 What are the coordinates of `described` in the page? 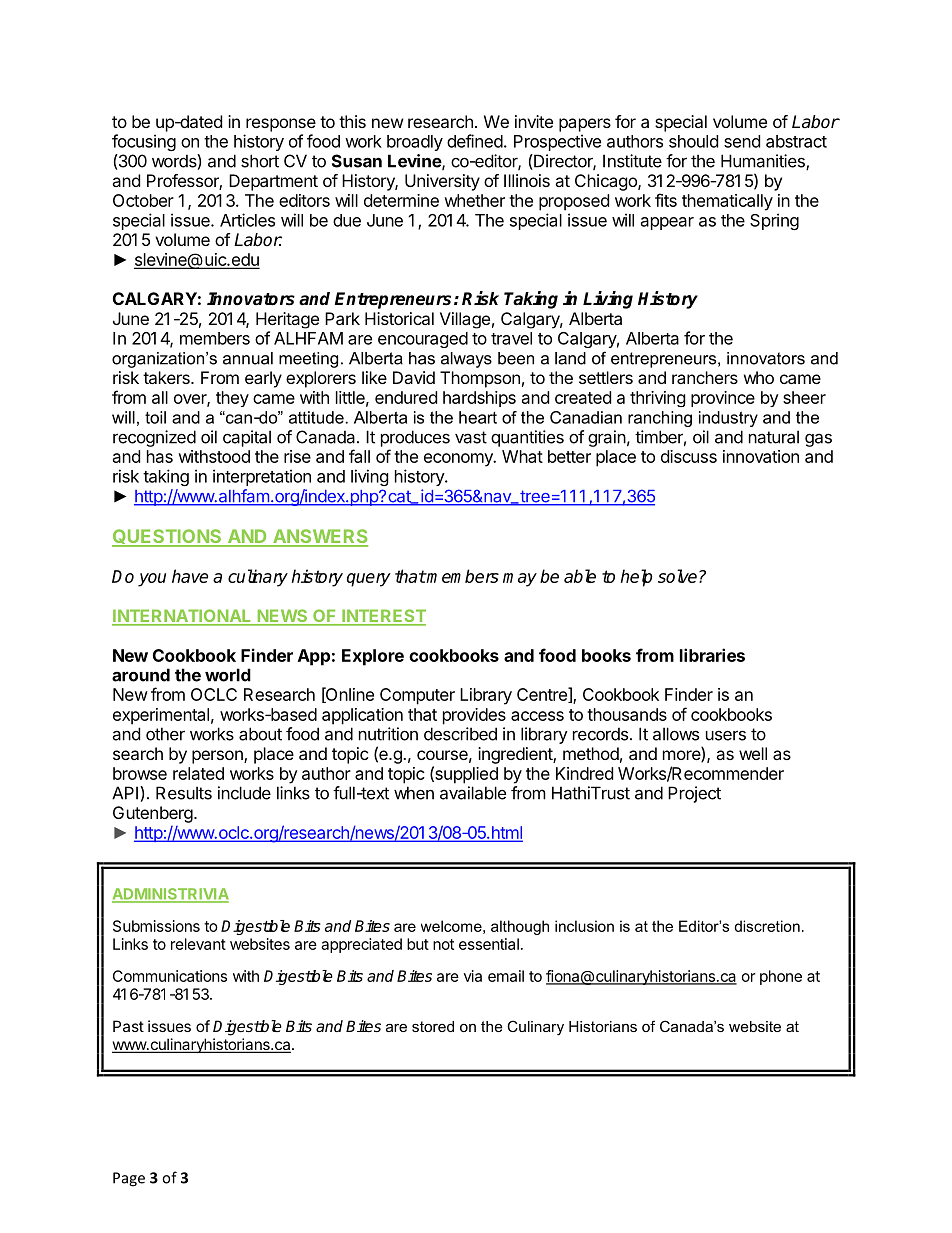 It's located at (460, 734).
